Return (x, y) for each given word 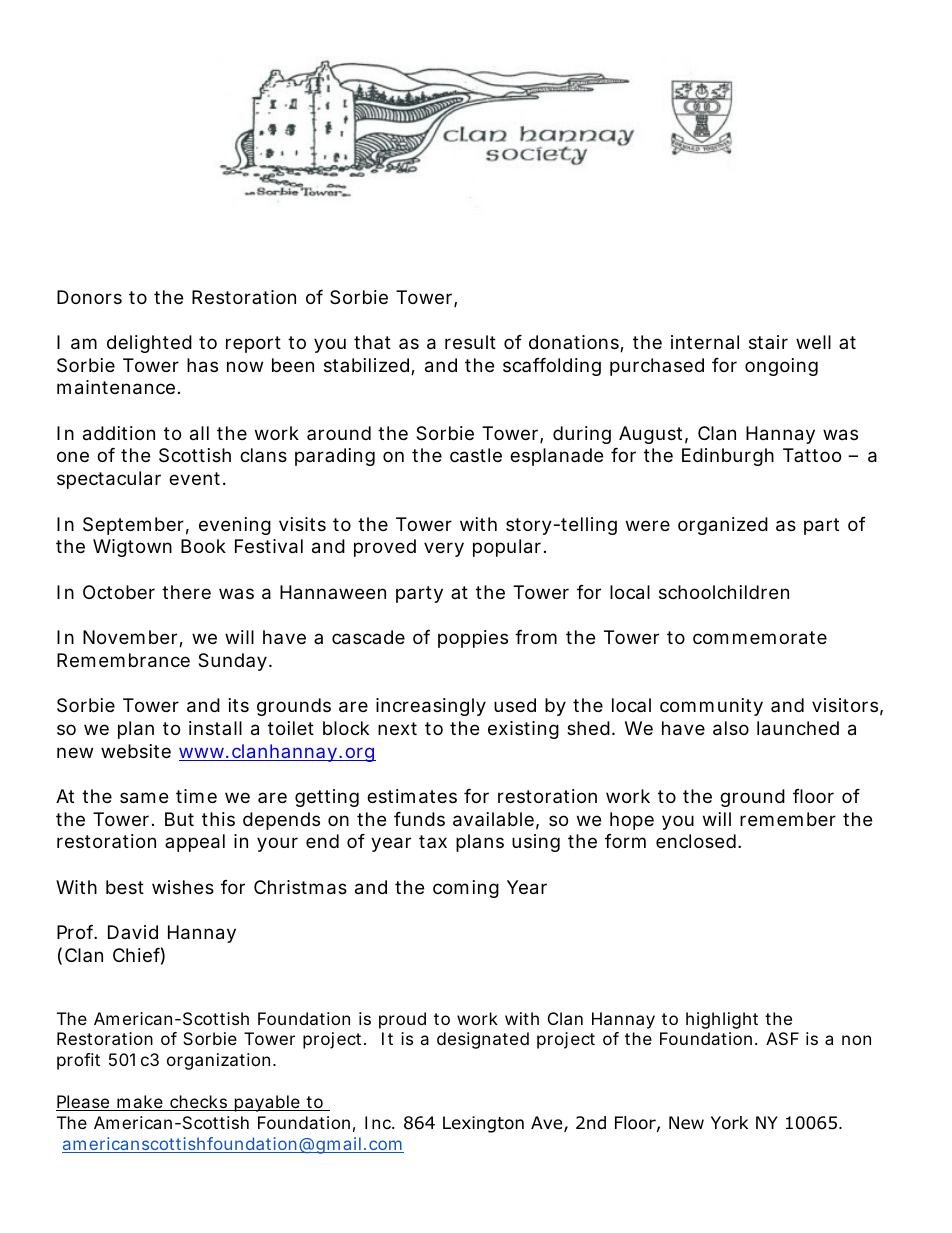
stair (768, 342)
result (470, 342)
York (729, 1123)
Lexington (483, 1124)
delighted (149, 344)
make (140, 1103)
